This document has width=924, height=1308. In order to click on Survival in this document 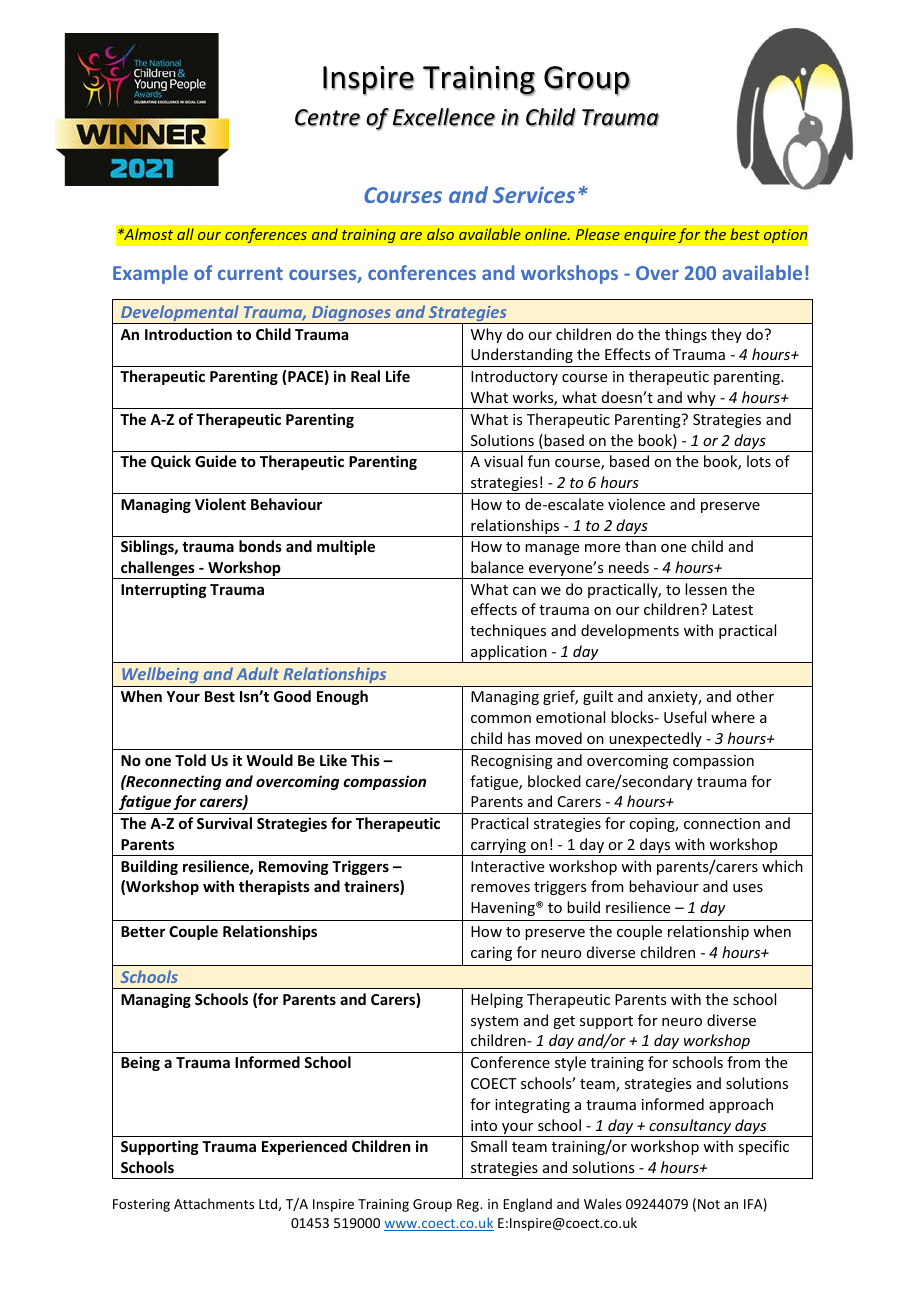, I will do `click(224, 823)`.
